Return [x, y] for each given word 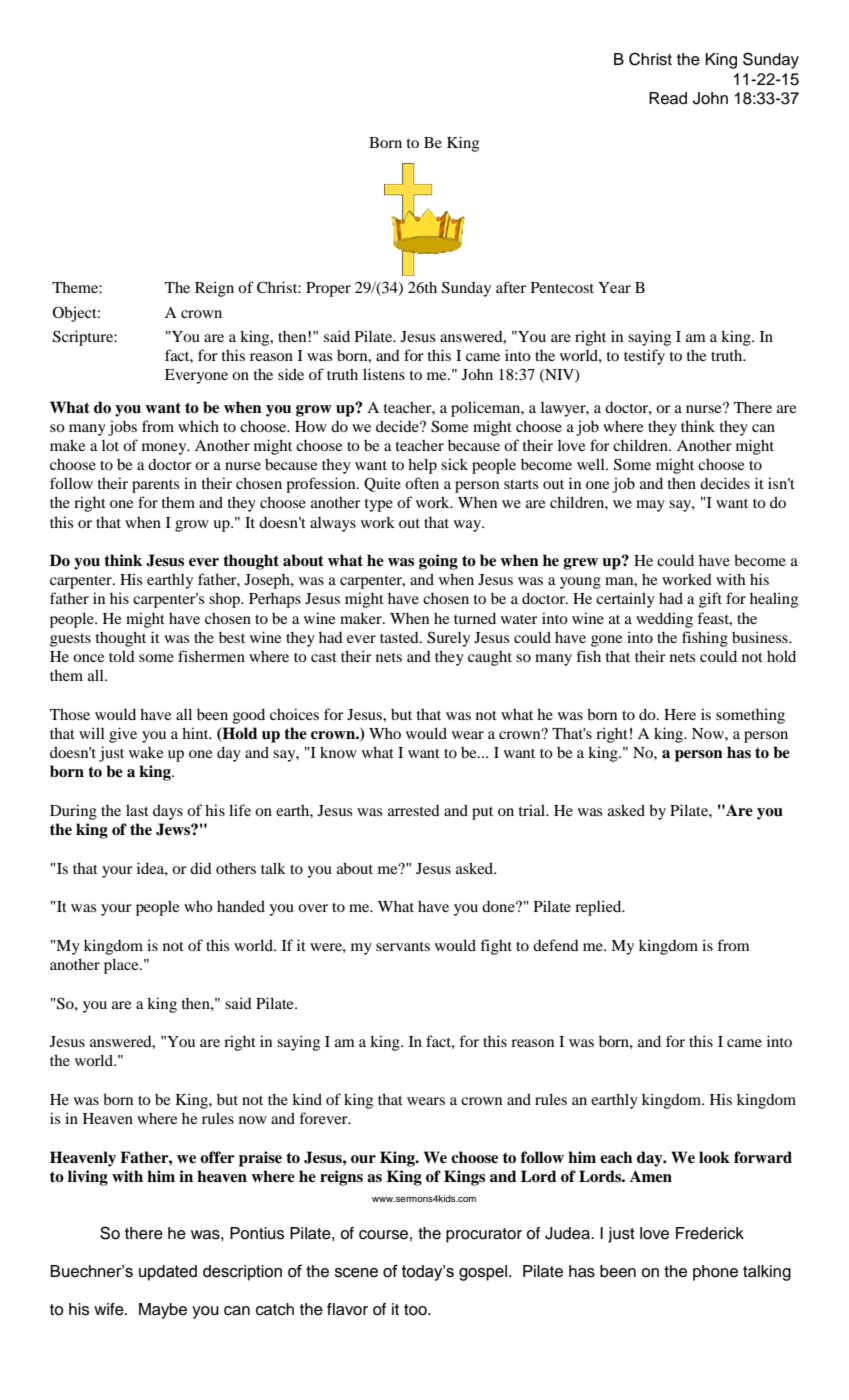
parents [155, 486]
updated [168, 1273]
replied [599, 908]
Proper [328, 289]
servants [403, 946]
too [416, 1310]
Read [668, 98]
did [201, 868]
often [422, 483]
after [511, 287]
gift [710, 600]
